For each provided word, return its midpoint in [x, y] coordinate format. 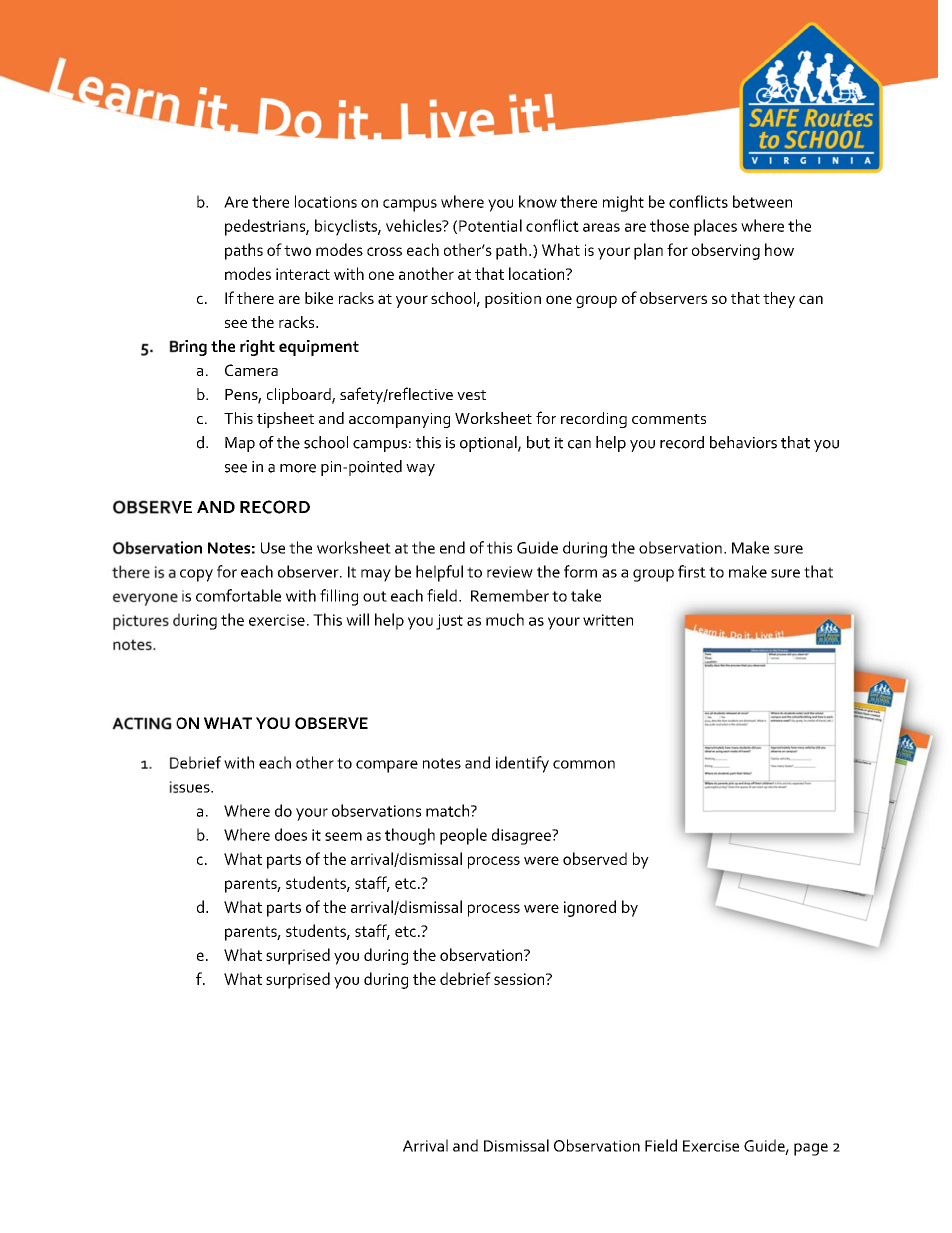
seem [343, 836]
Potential [490, 225]
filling [339, 597]
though [410, 836]
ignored [590, 908]
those [669, 225]
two [297, 250]
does [291, 834]
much [505, 619]
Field [661, 1145]
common [584, 764]
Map [240, 444]
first [692, 571]
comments [669, 419]
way [420, 470]
